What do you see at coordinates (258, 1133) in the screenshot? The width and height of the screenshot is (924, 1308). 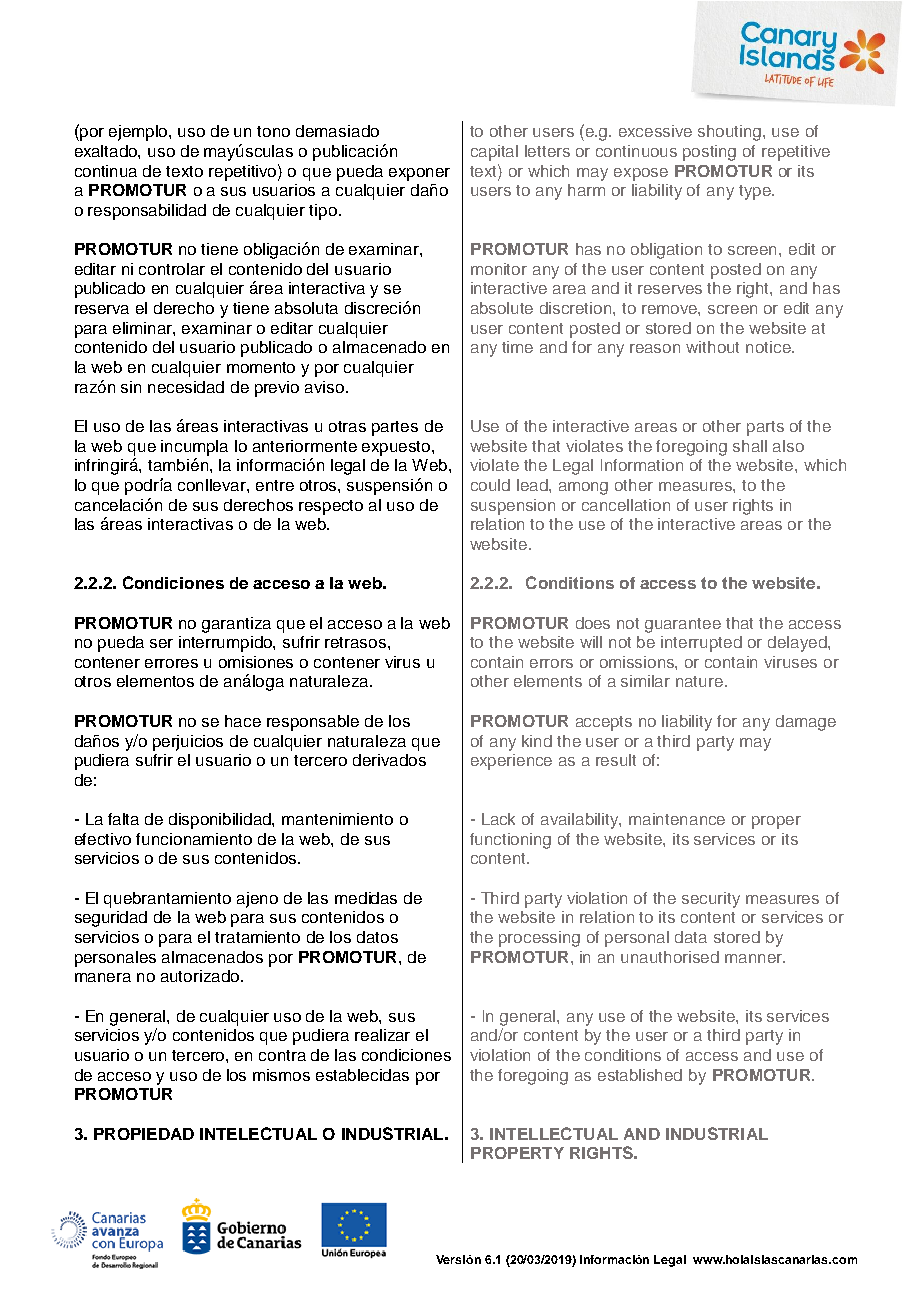 I see `INTELECTUAL` at bounding box center [258, 1133].
